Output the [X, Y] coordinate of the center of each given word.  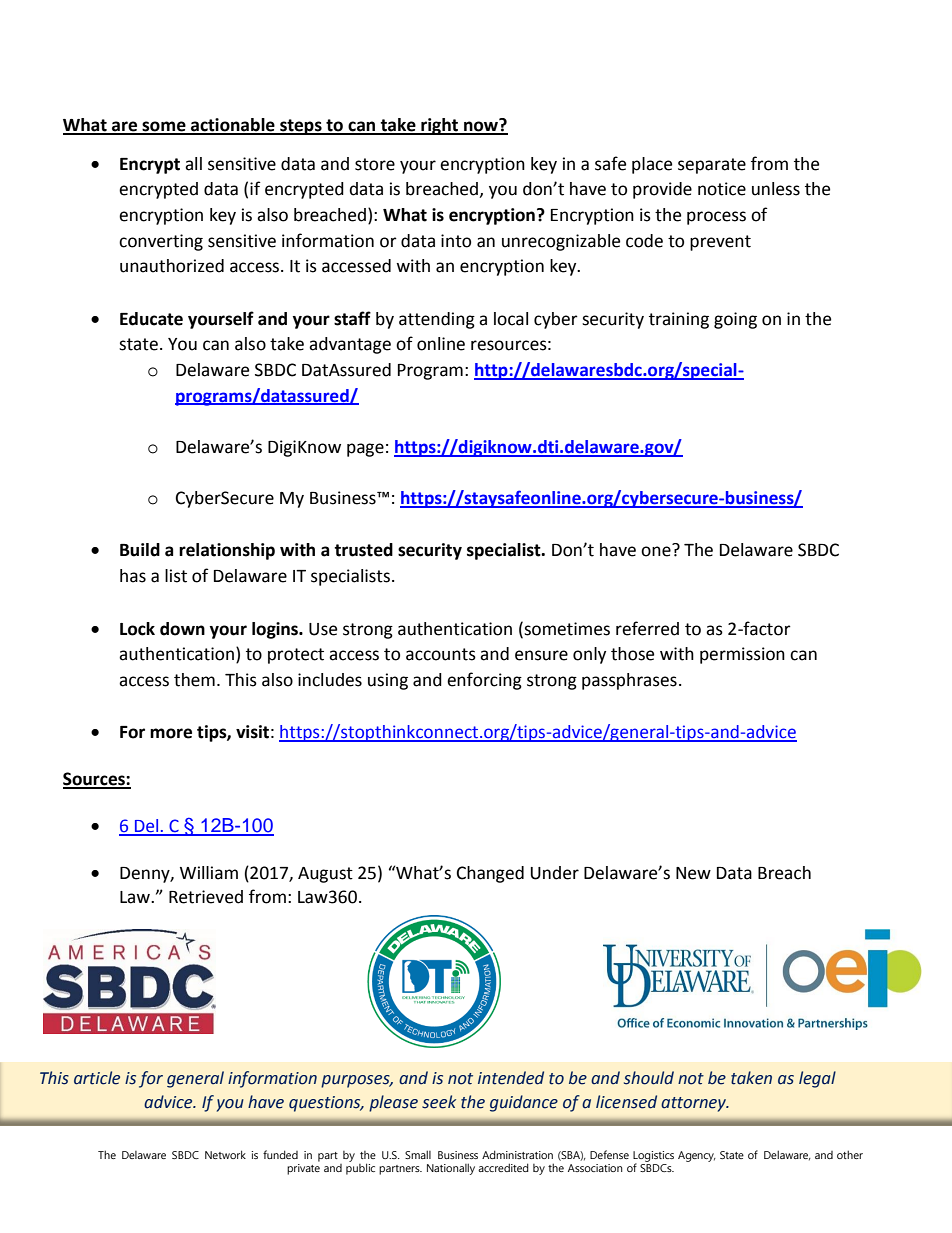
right [440, 126]
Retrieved [206, 897]
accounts [441, 654]
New [693, 873]
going [735, 320]
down [182, 629]
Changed [490, 874]
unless [776, 189]
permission [742, 655]
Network [225, 1154]
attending [437, 320]
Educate [151, 319]
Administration [517, 1154]
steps [301, 127]
